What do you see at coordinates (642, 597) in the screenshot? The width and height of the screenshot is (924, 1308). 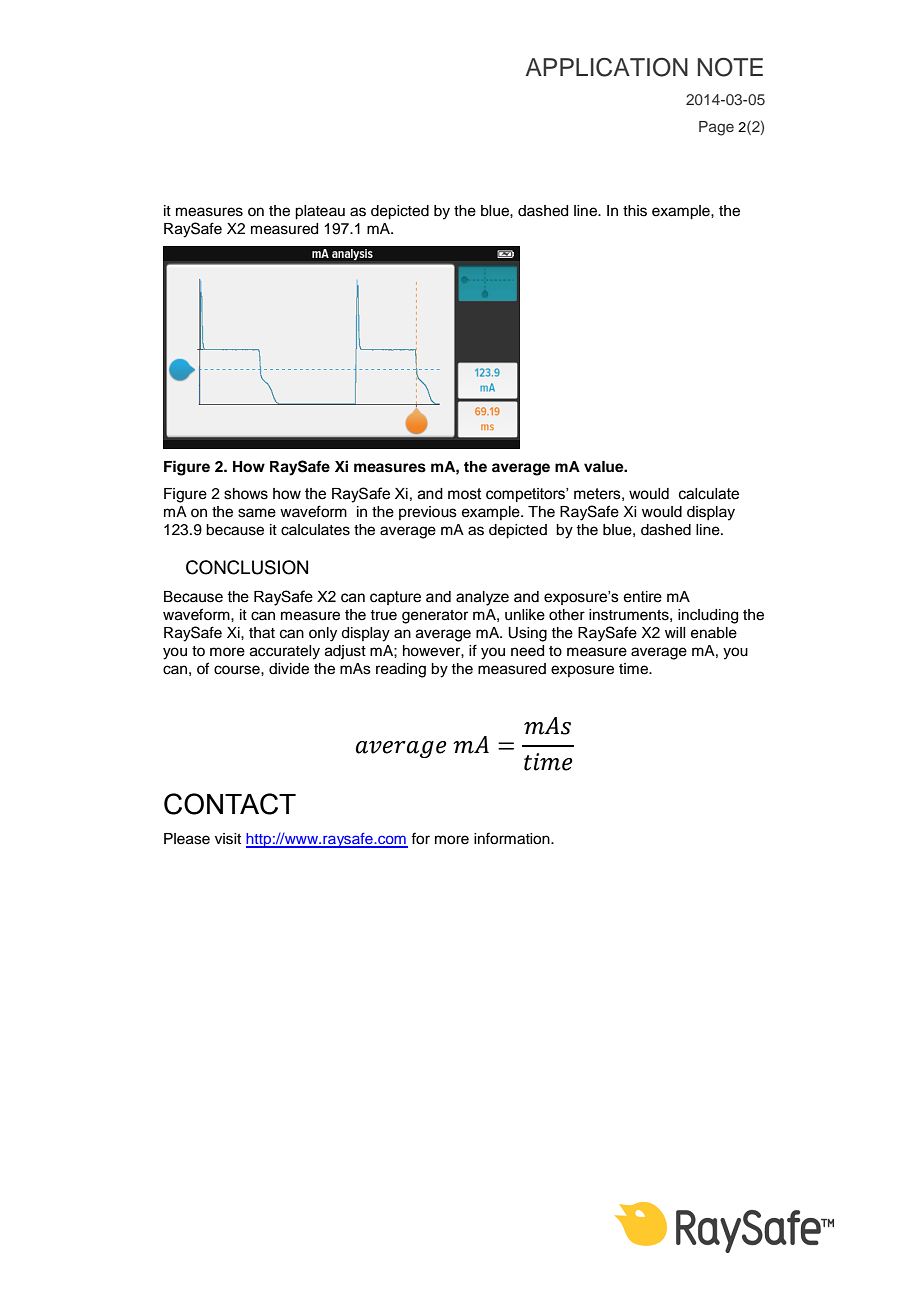 I see `entire` at bounding box center [642, 597].
